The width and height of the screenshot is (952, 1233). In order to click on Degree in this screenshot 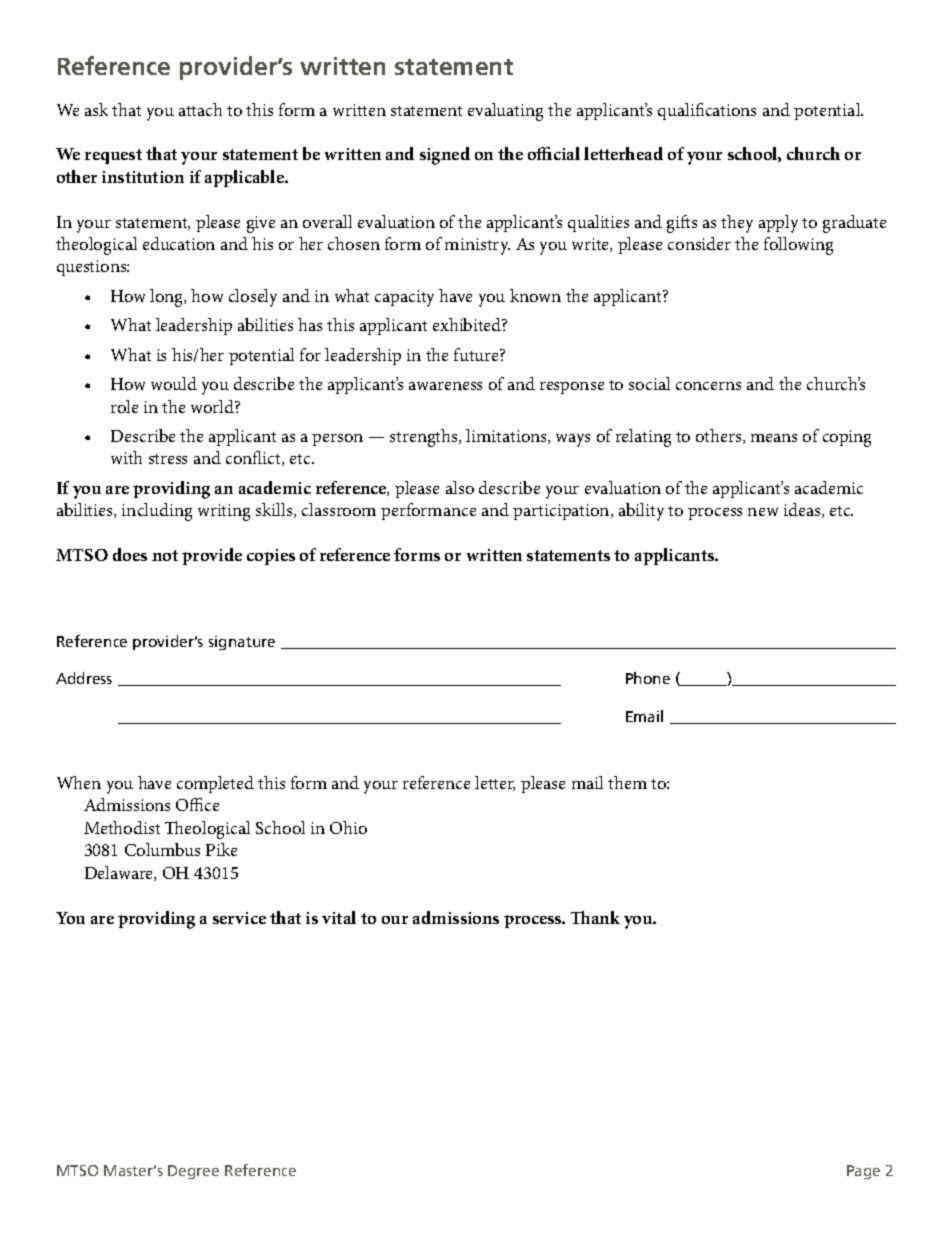, I will do `click(193, 1172)`.
